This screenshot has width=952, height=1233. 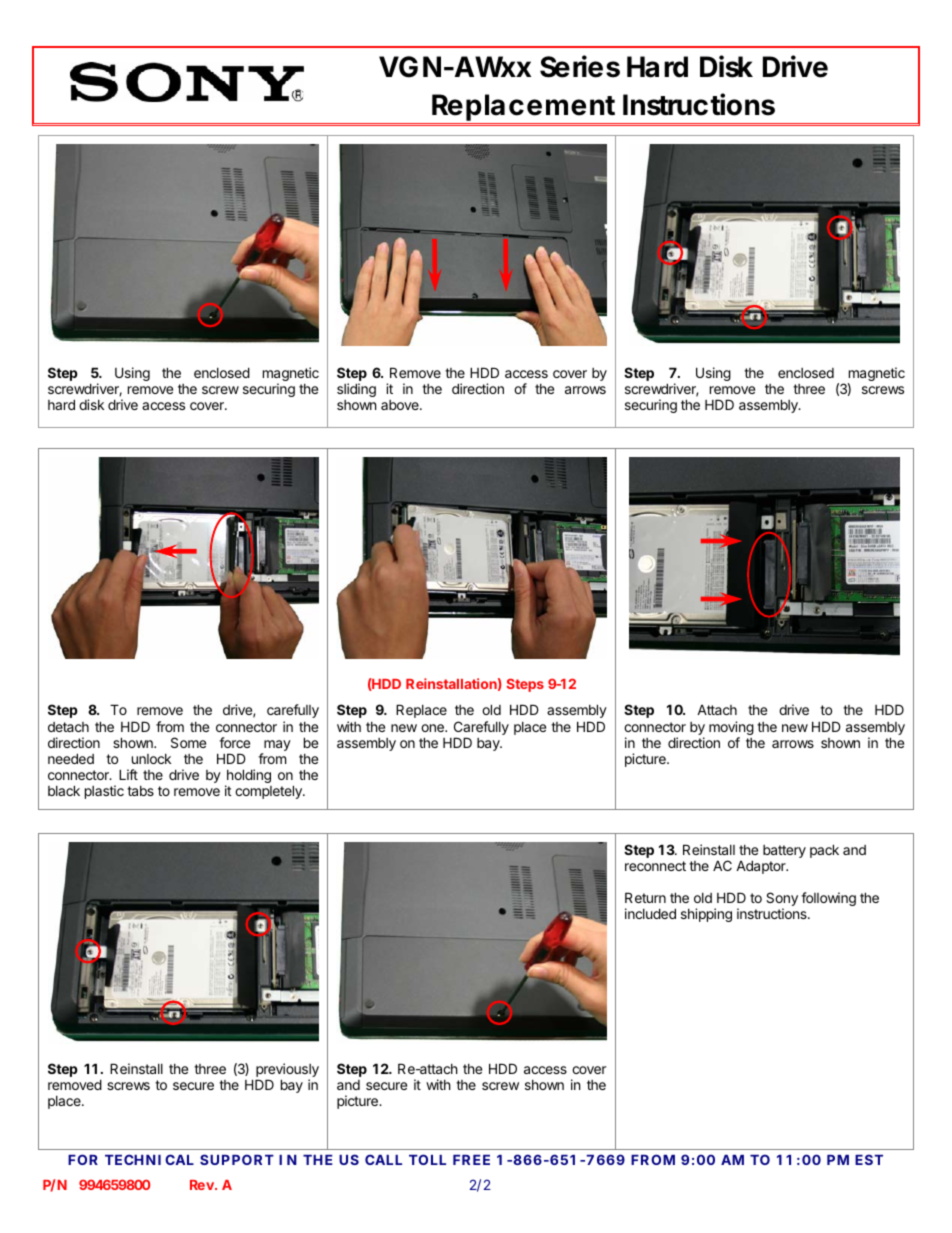 What do you see at coordinates (149, 1159) in the screenshot?
I see `TECHNICAL` at bounding box center [149, 1159].
